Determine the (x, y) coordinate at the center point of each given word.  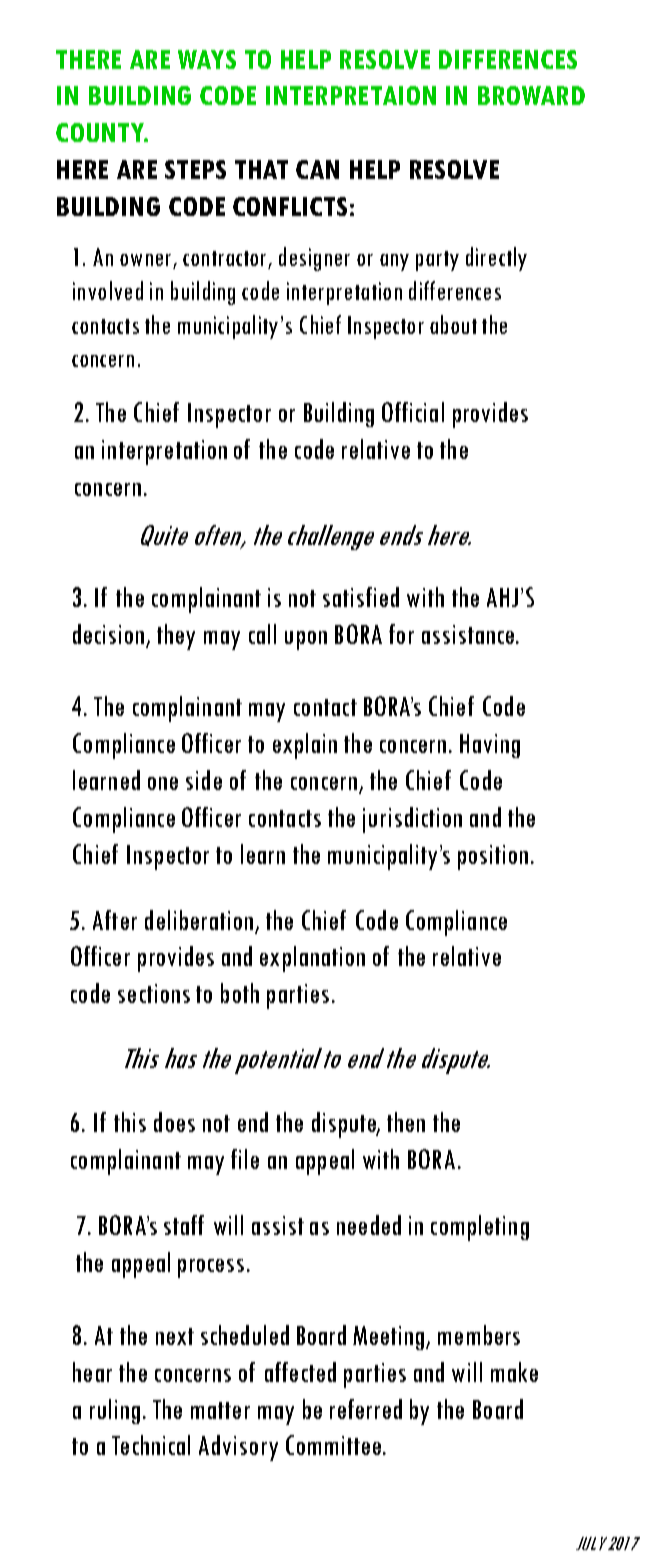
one (163, 783)
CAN (317, 169)
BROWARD (531, 95)
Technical (151, 1445)
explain (305, 746)
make (514, 1372)
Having (490, 746)
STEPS (195, 169)
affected (300, 1372)
